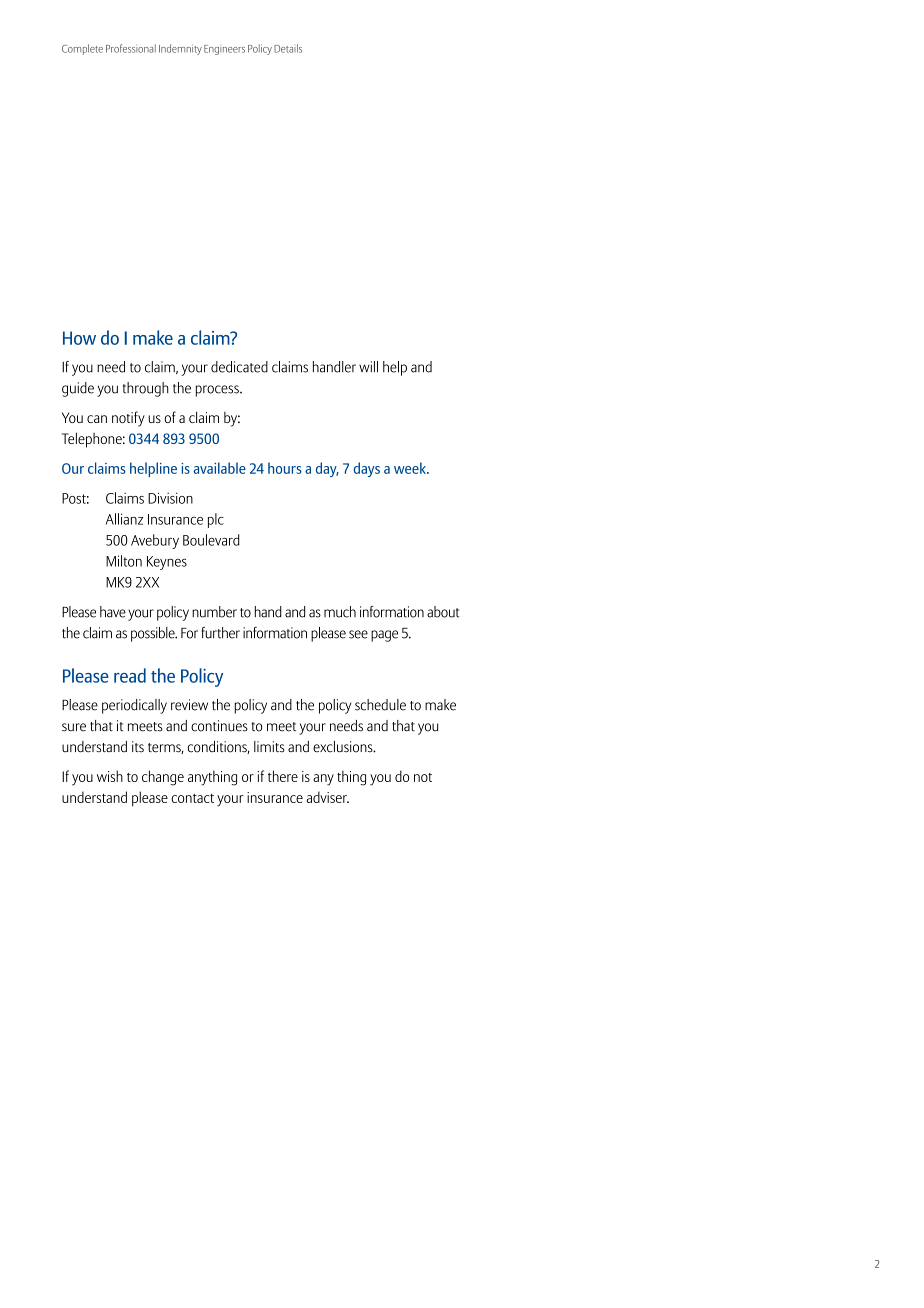  Describe the element at coordinates (411, 468) in the document. I see `week` at that location.
